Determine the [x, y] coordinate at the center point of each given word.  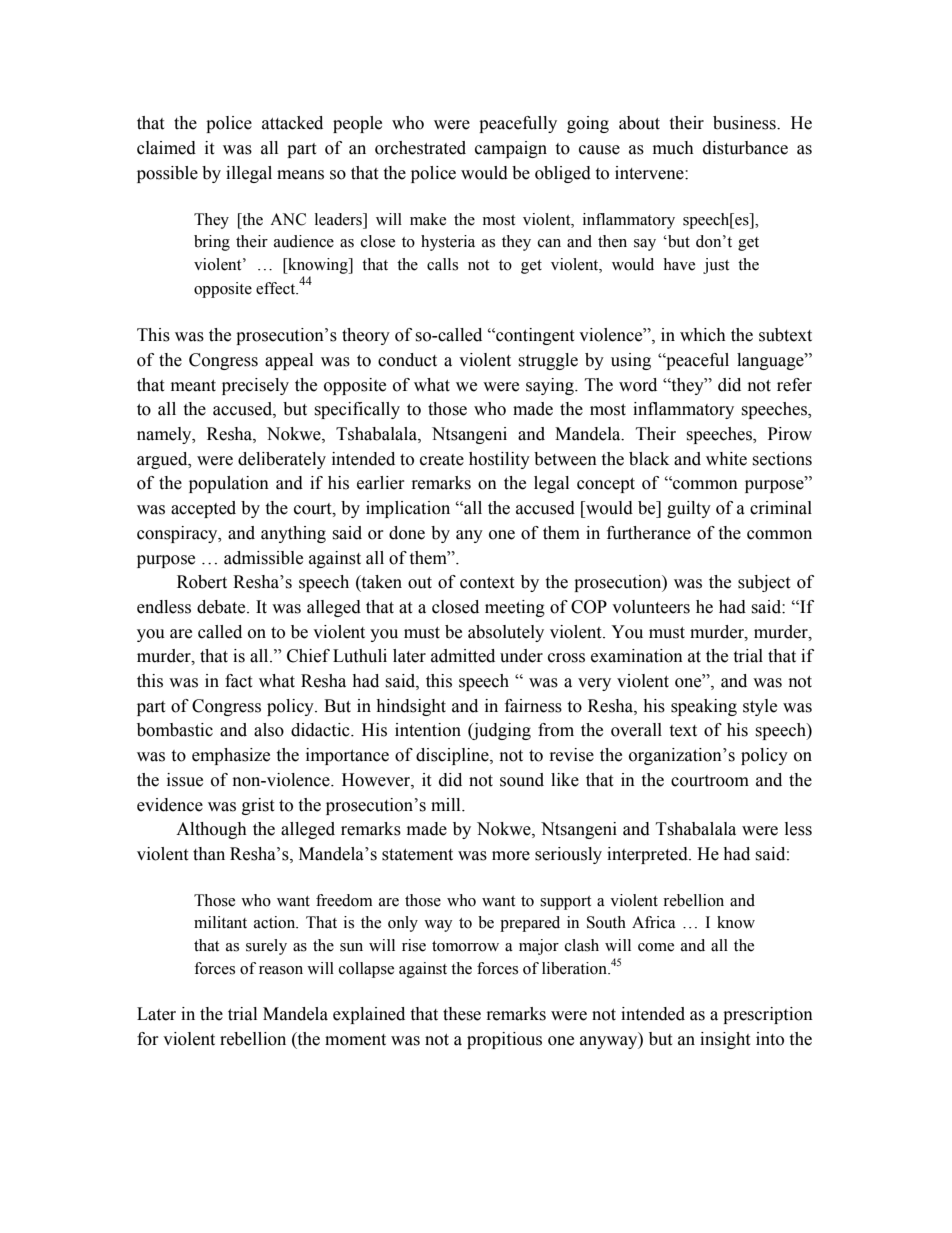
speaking [704, 707]
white [726, 459]
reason [281, 970]
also [269, 730]
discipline [453, 756]
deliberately [282, 460]
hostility [499, 460]
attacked [292, 123]
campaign [511, 149]
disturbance [745, 148]
